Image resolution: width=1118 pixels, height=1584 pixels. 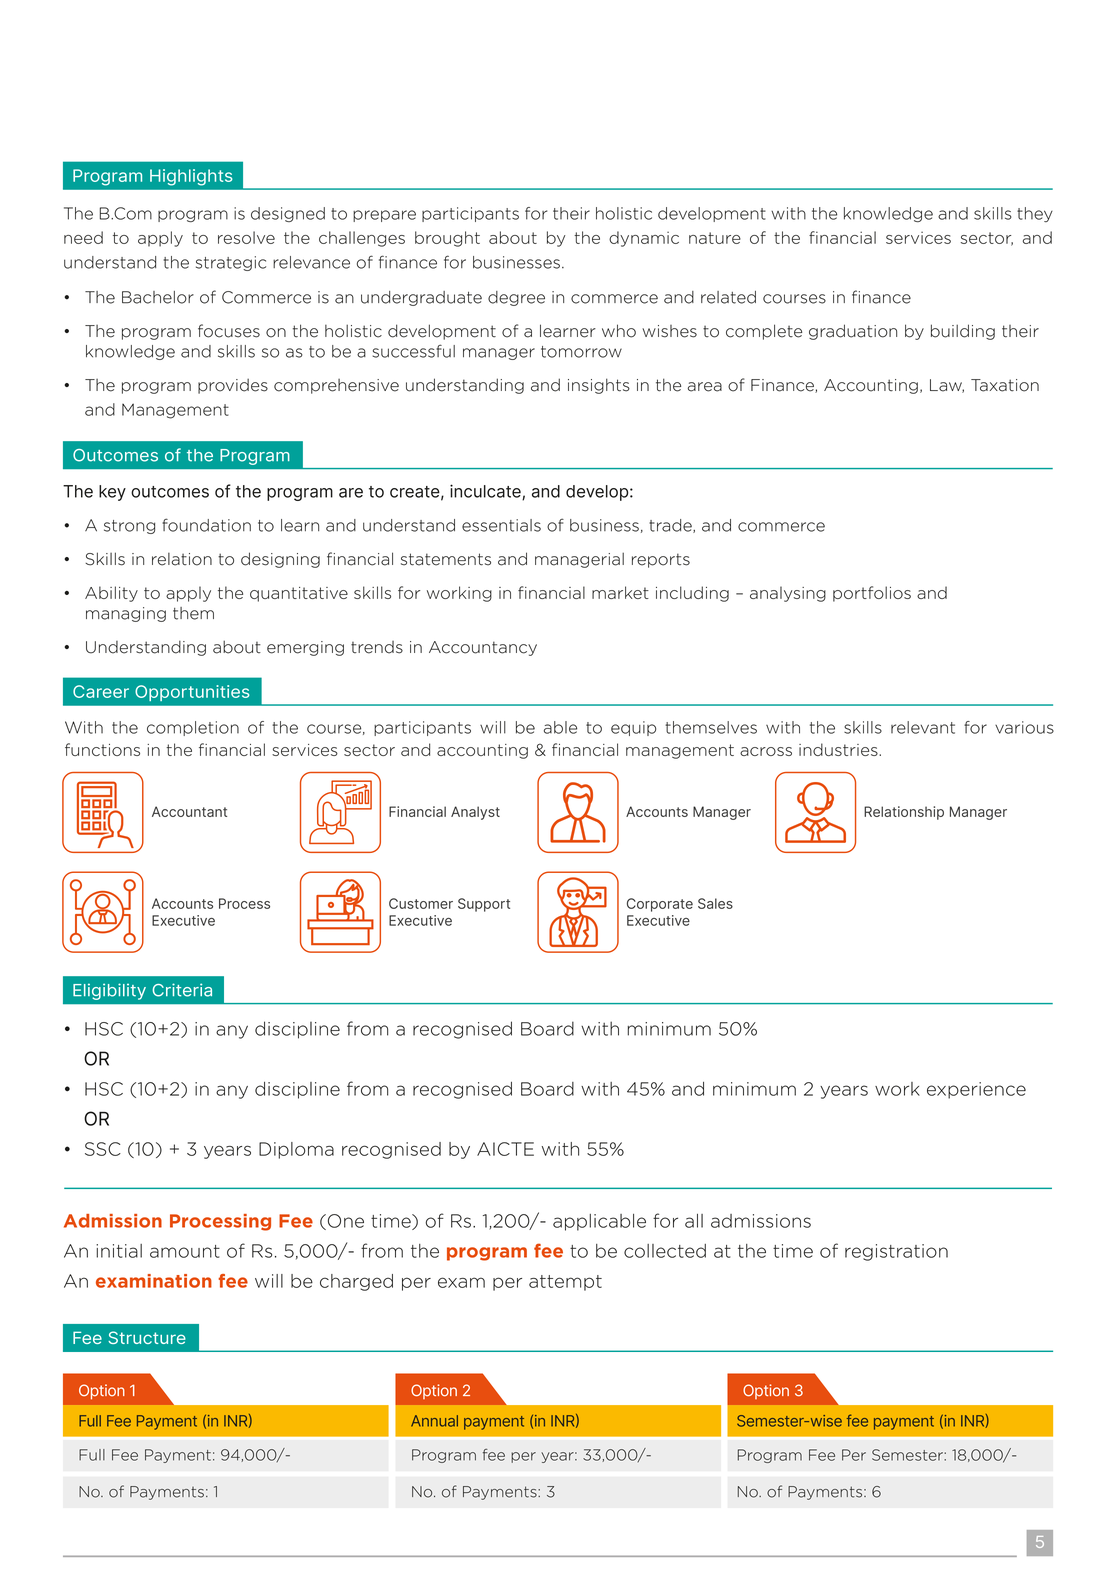 I want to click on Structure, so click(x=147, y=1337).
